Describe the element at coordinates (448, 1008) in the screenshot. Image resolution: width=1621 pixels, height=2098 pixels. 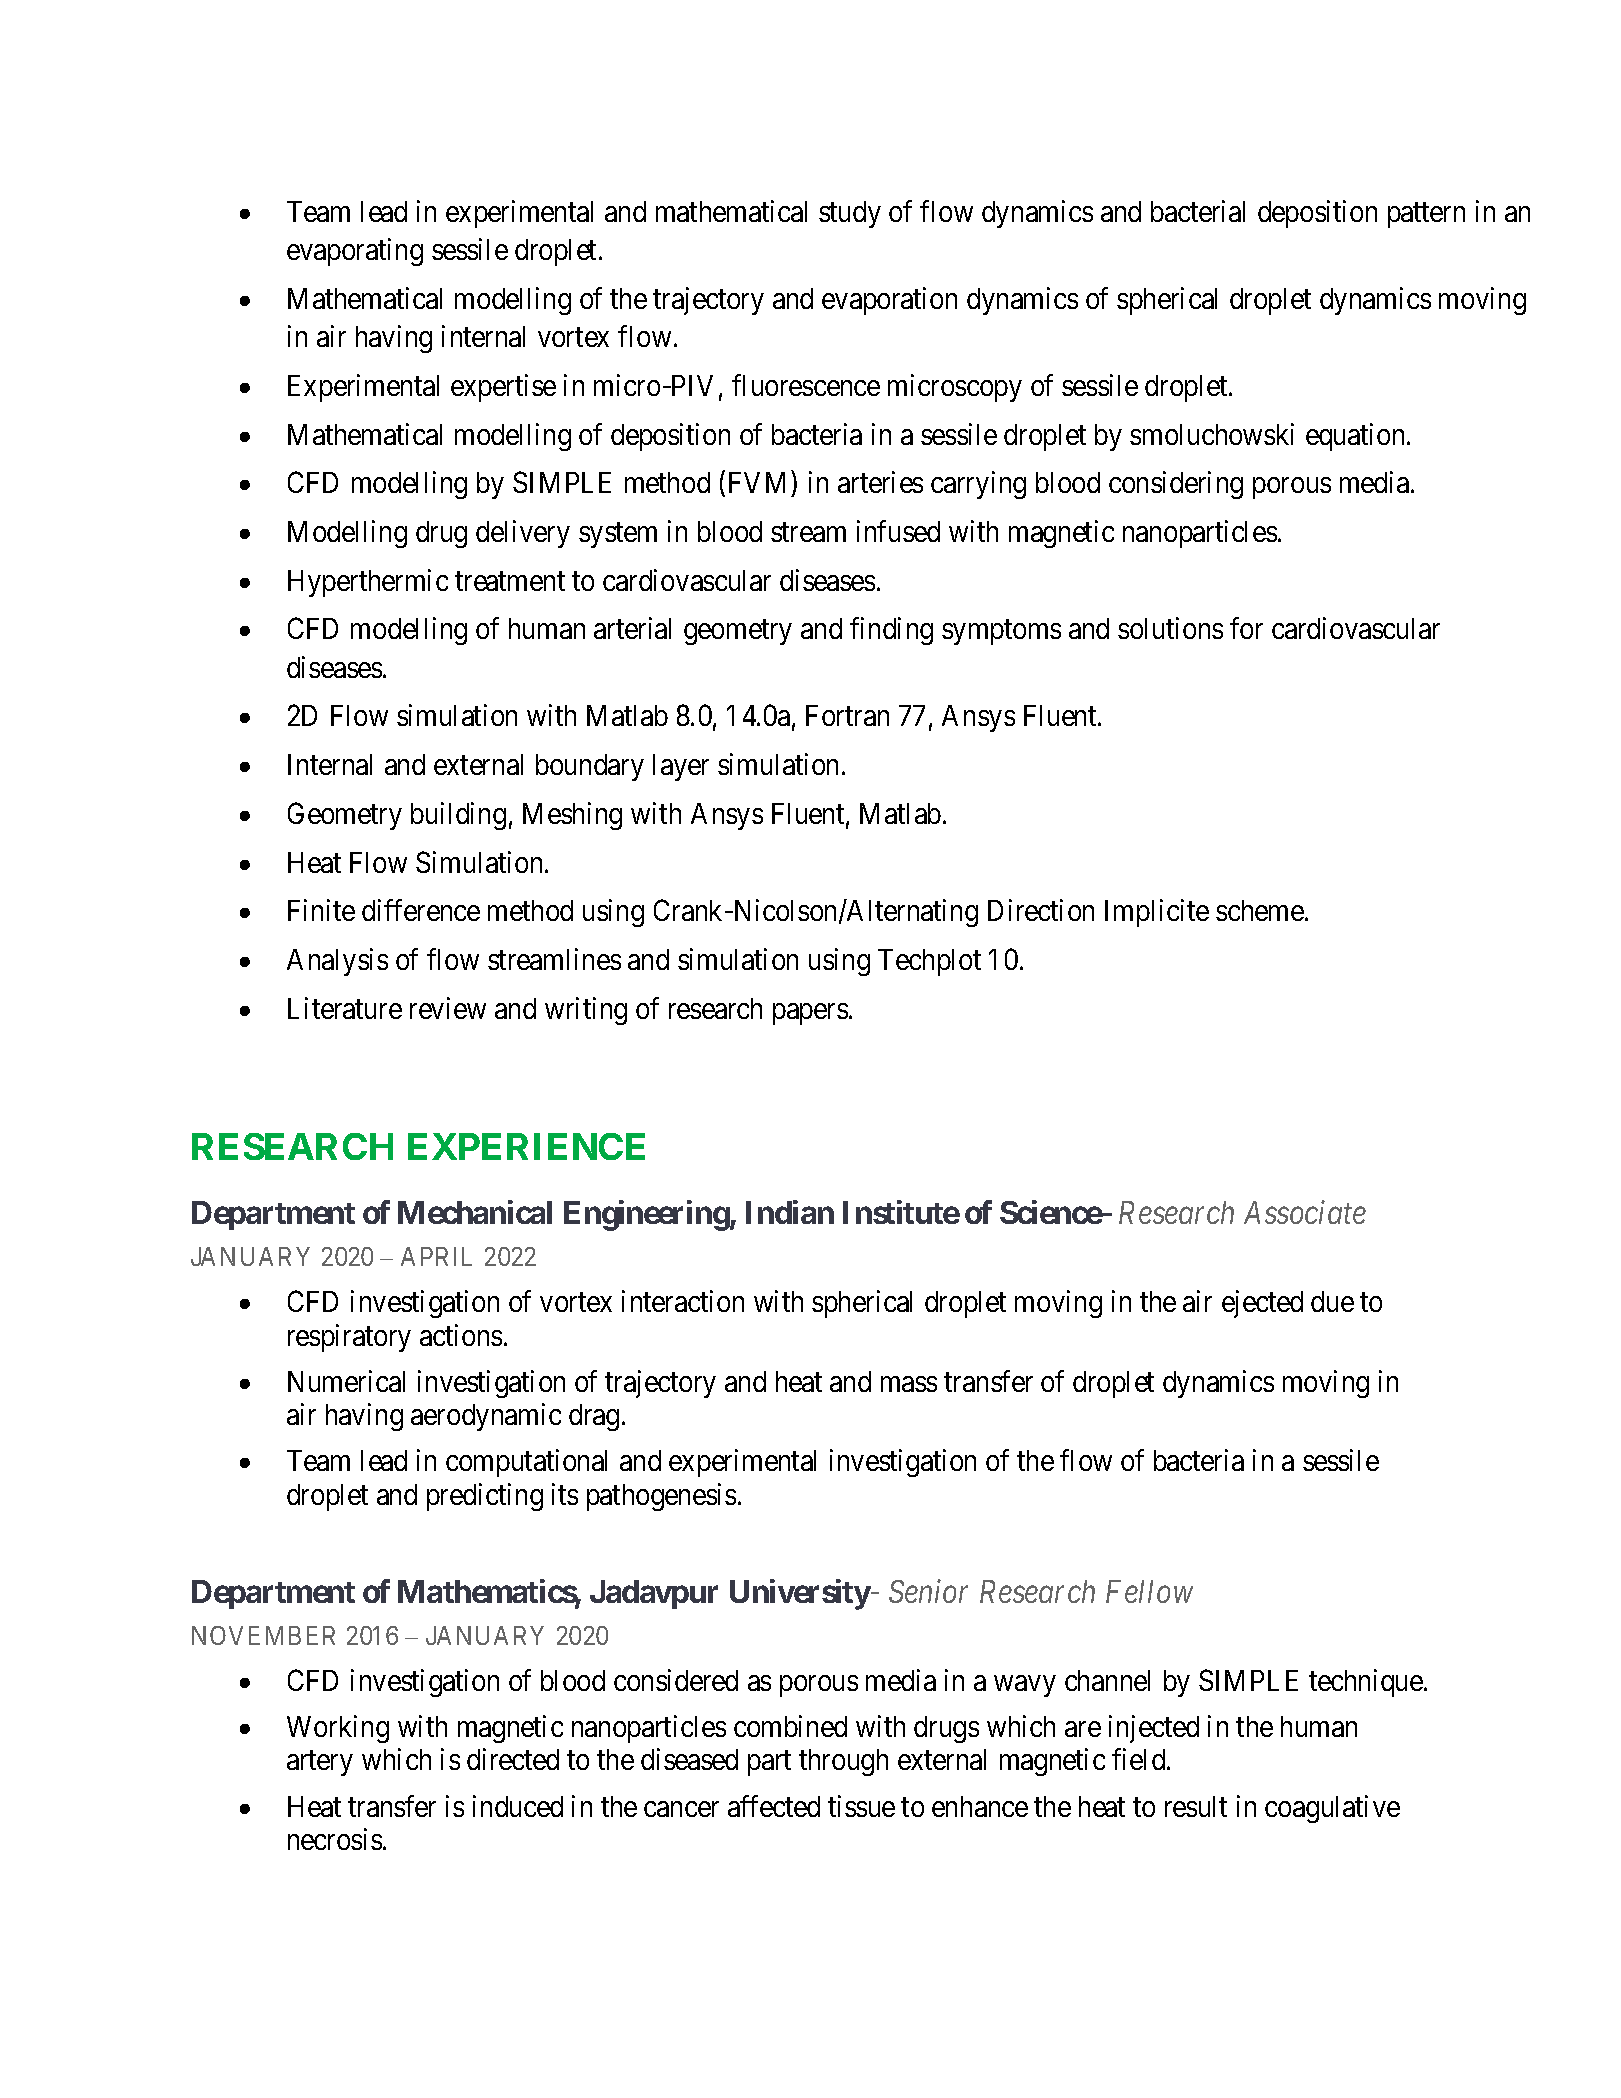
I see `review` at that location.
